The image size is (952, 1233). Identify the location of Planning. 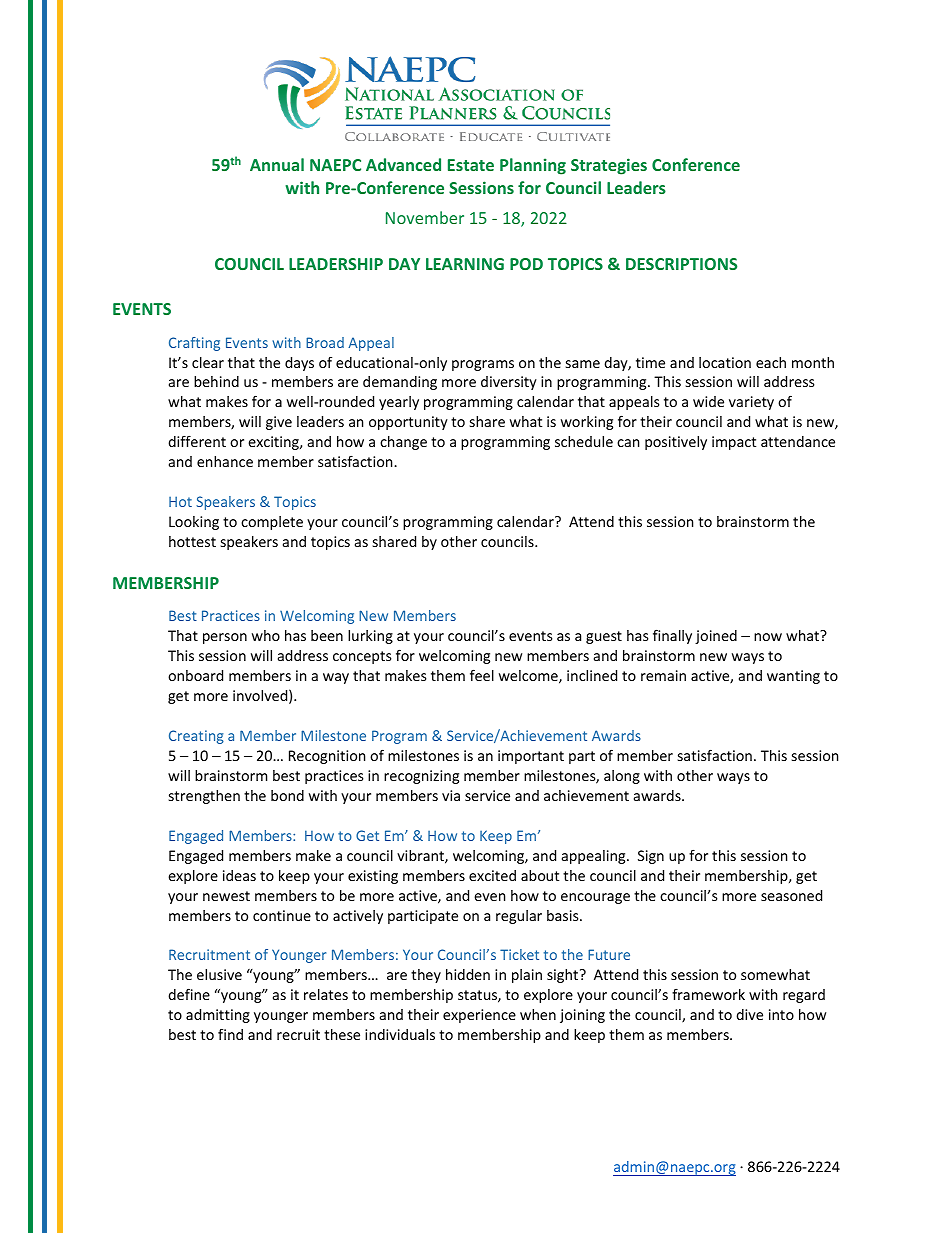
(533, 166).
